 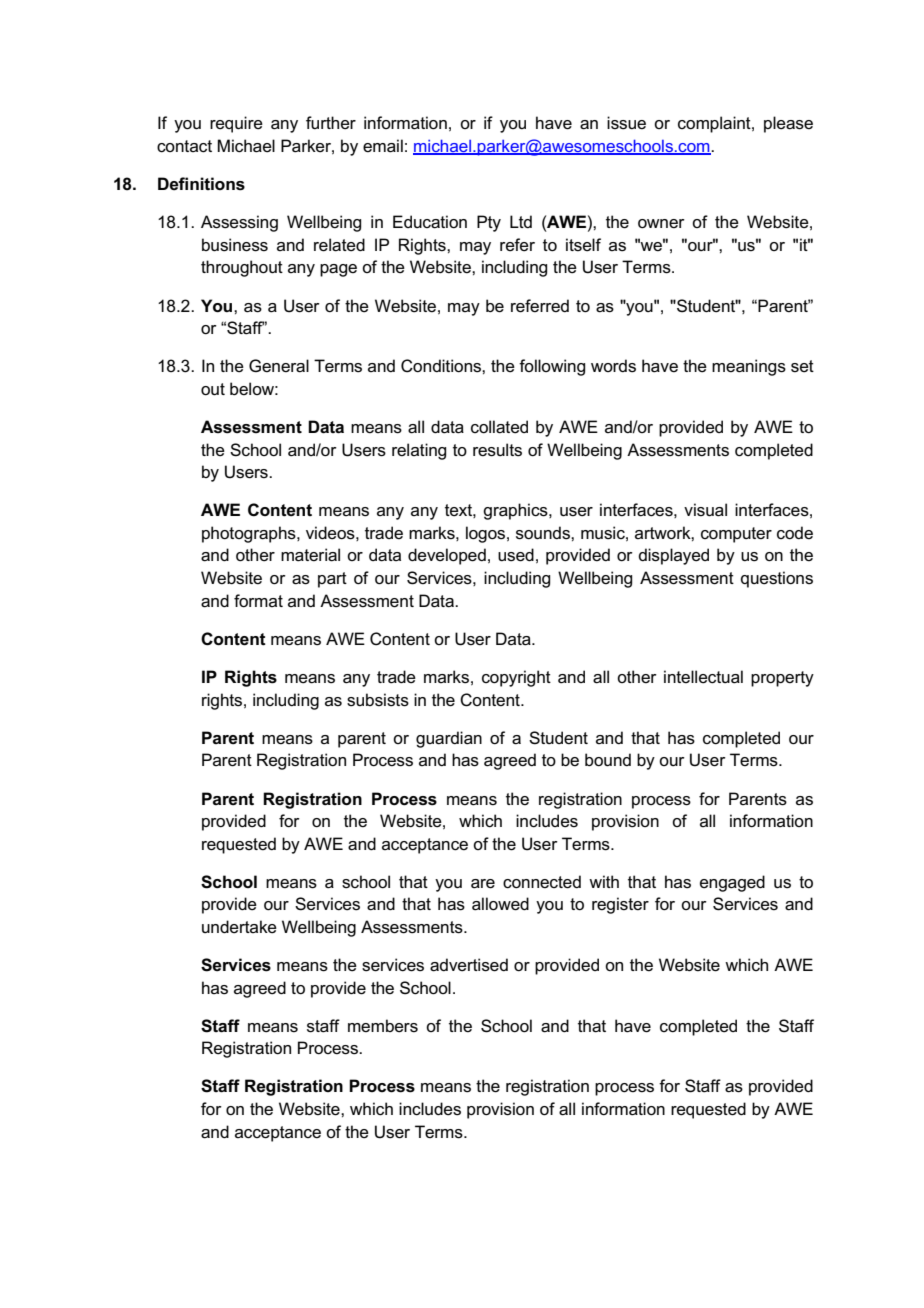 I want to click on subsists, so click(x=378, y=700).
